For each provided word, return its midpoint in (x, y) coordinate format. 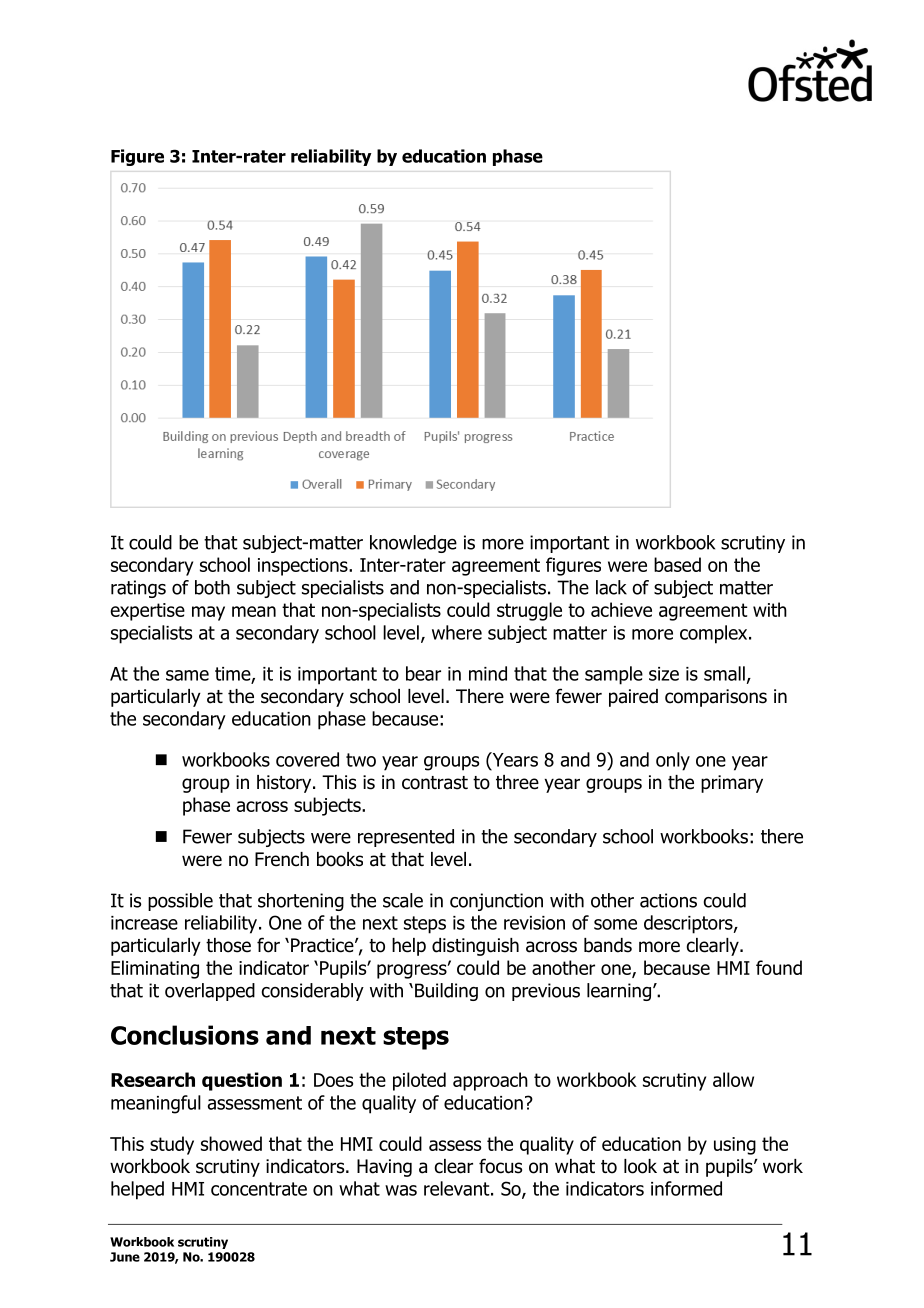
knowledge (413, 544)
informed (686, 1188)
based (677, 564)
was (401, 1190)
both (212, 587)
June (125, 1257)
